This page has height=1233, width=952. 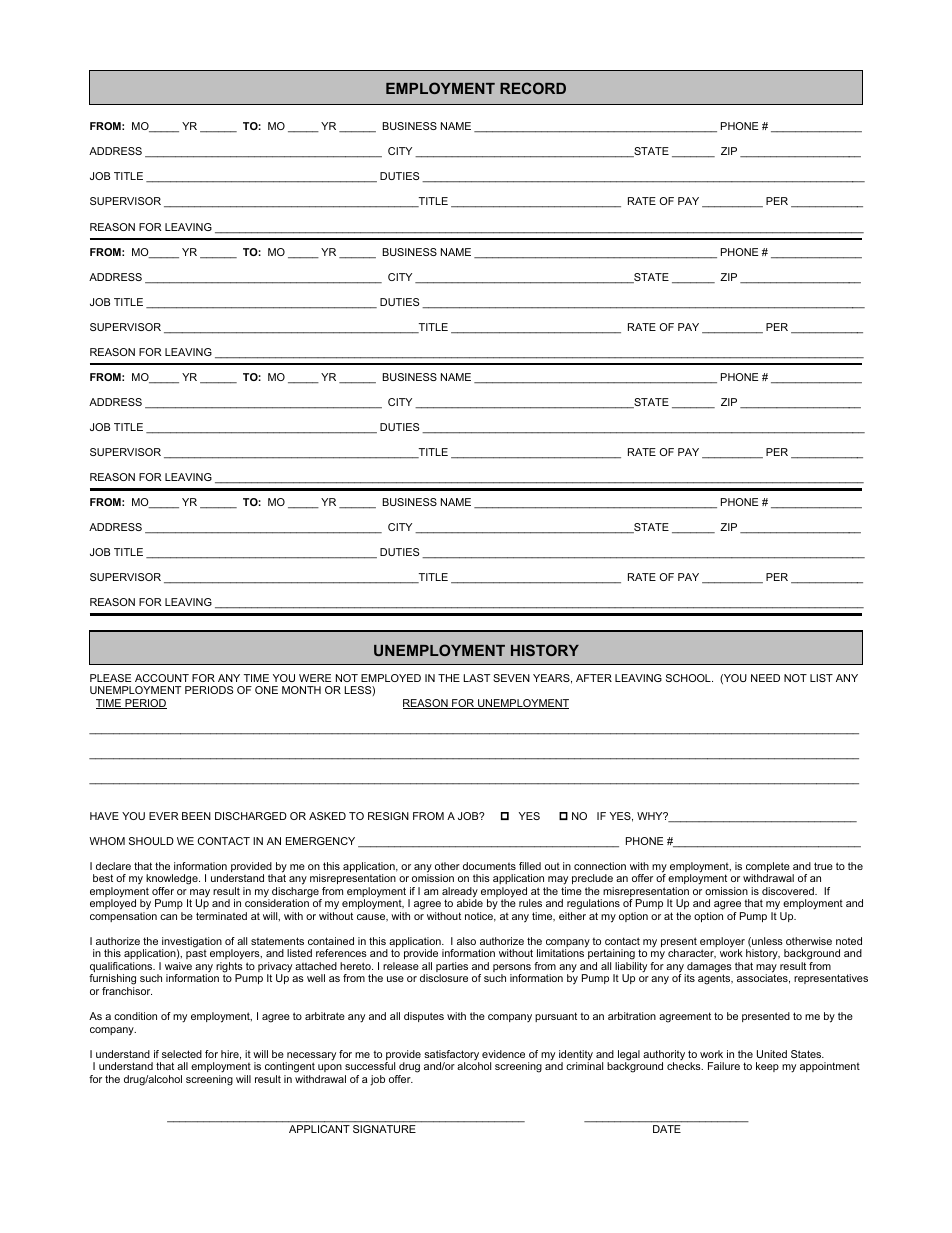 I want to click on SEVEN, so click(x=511, y=678).
